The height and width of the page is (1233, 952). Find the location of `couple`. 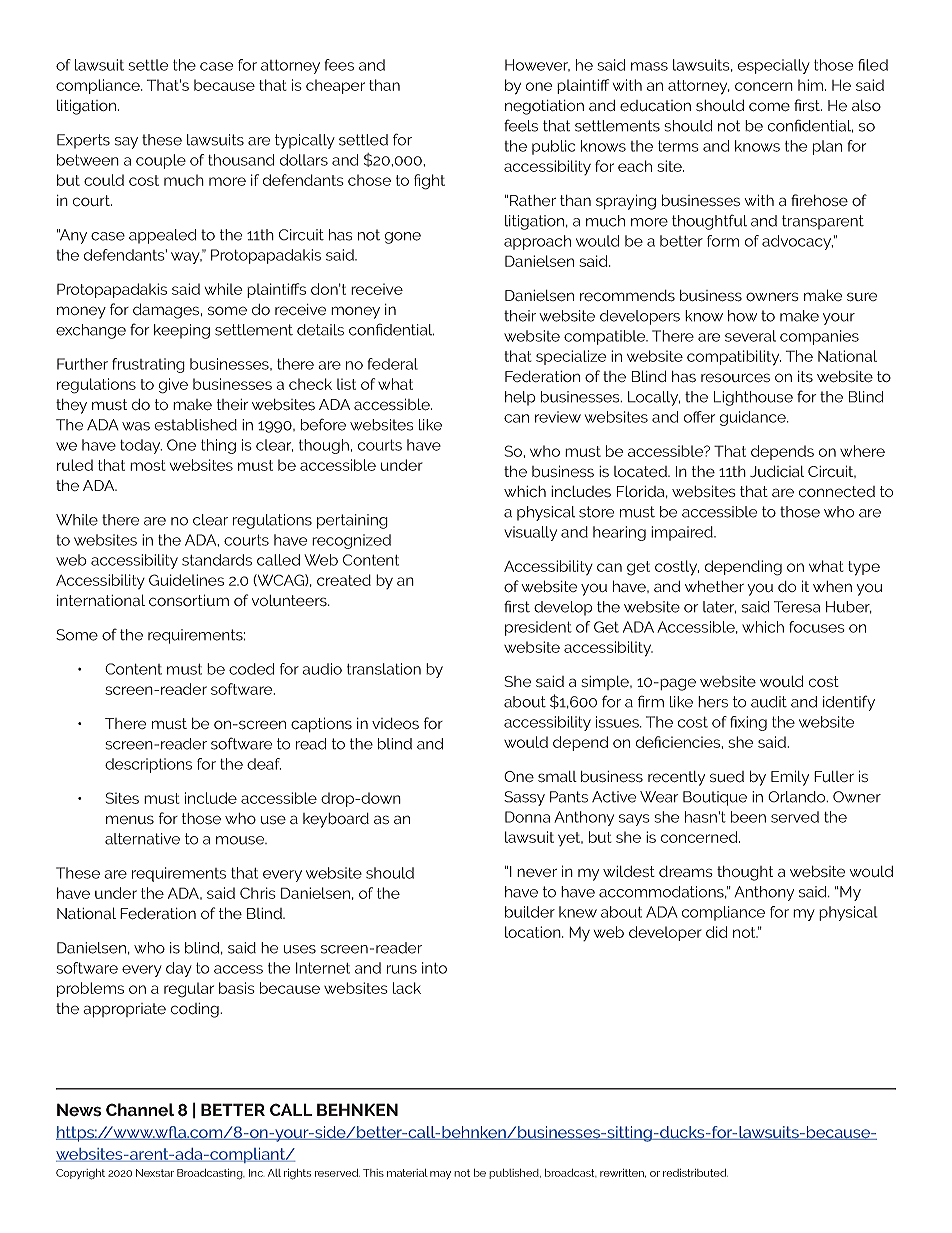

couple is located at coordinates (161, 161).
